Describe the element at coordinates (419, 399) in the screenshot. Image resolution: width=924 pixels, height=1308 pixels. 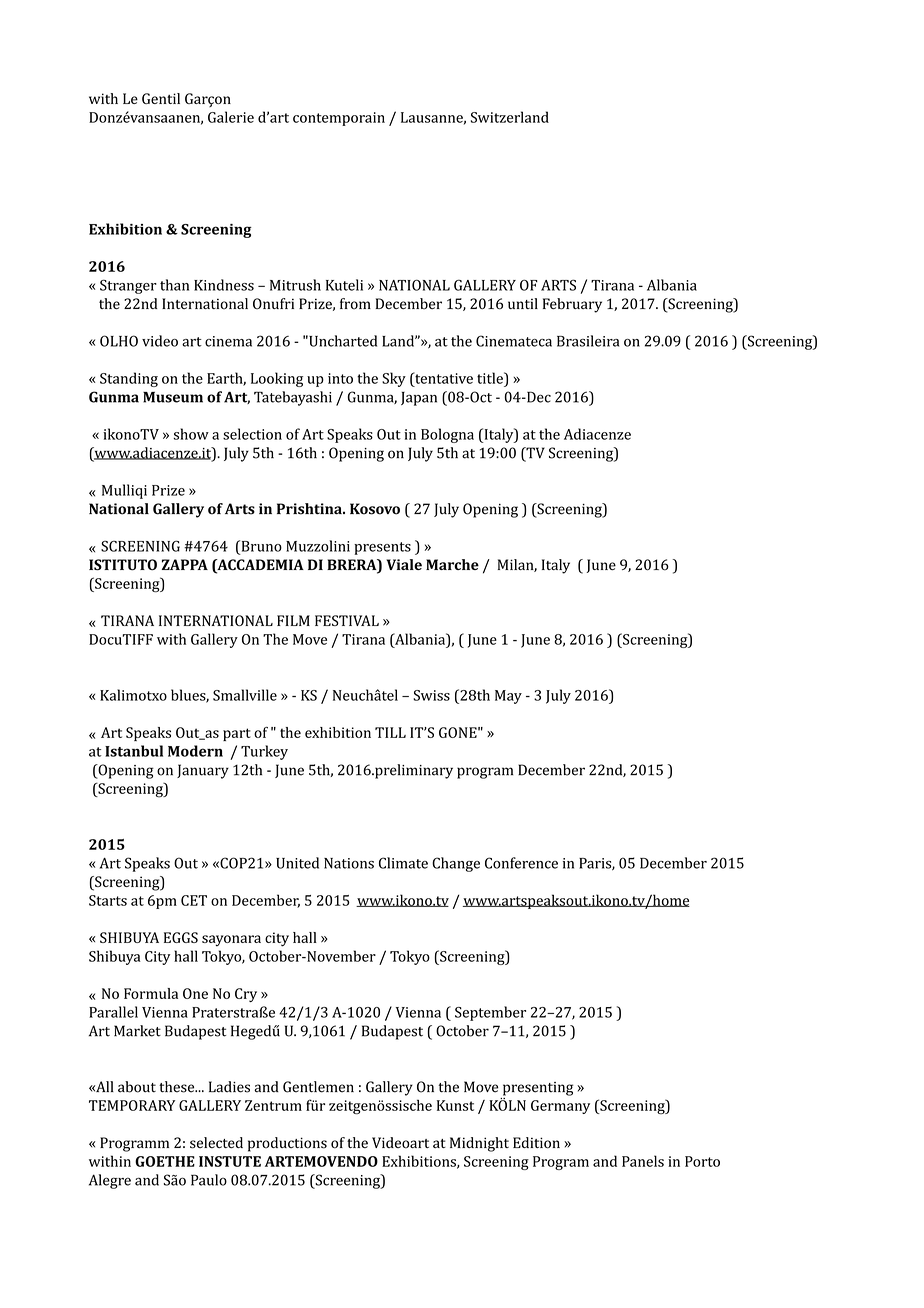
I see `Japan` at that location.
